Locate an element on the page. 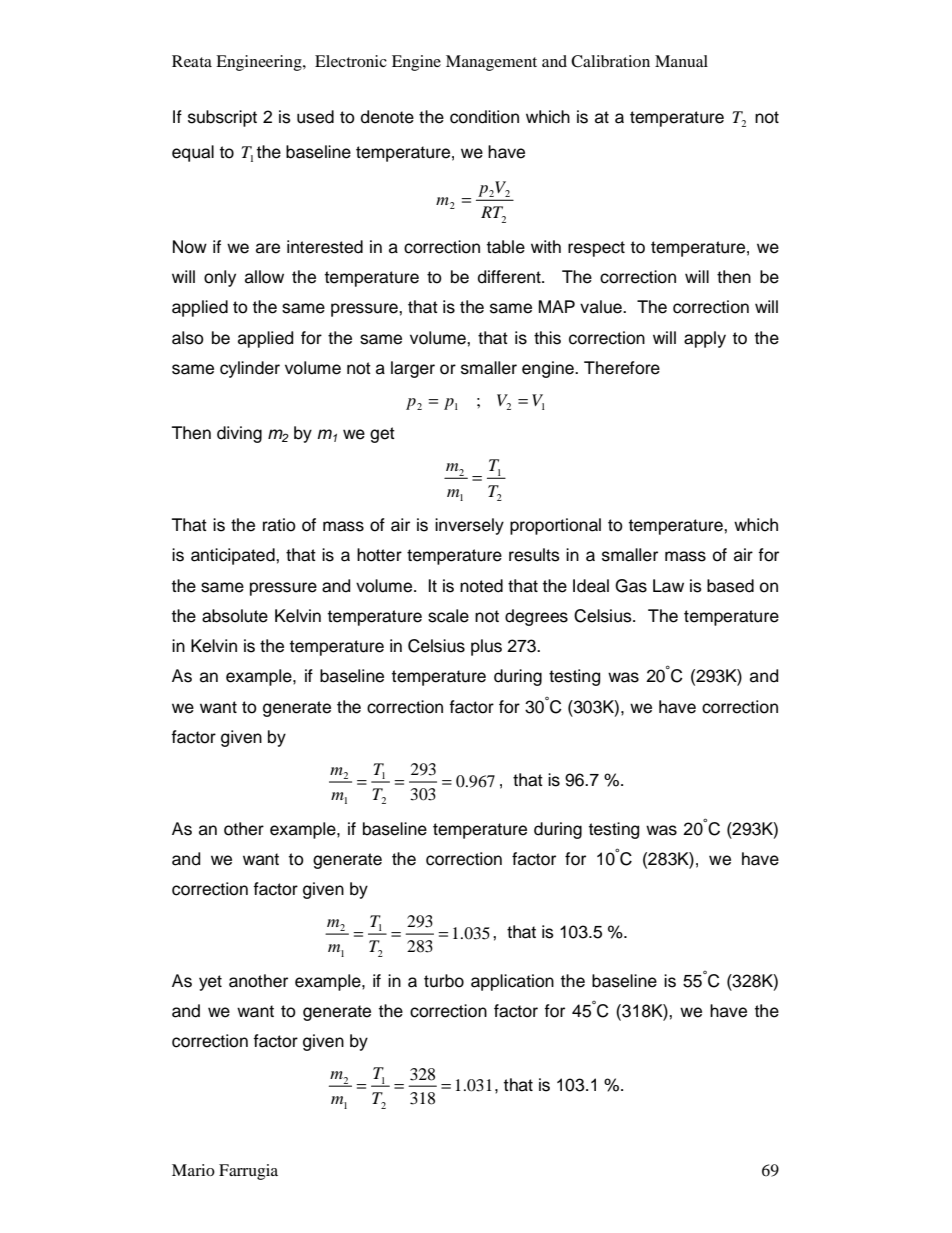  Manual is located at coordinates (681, 61).
